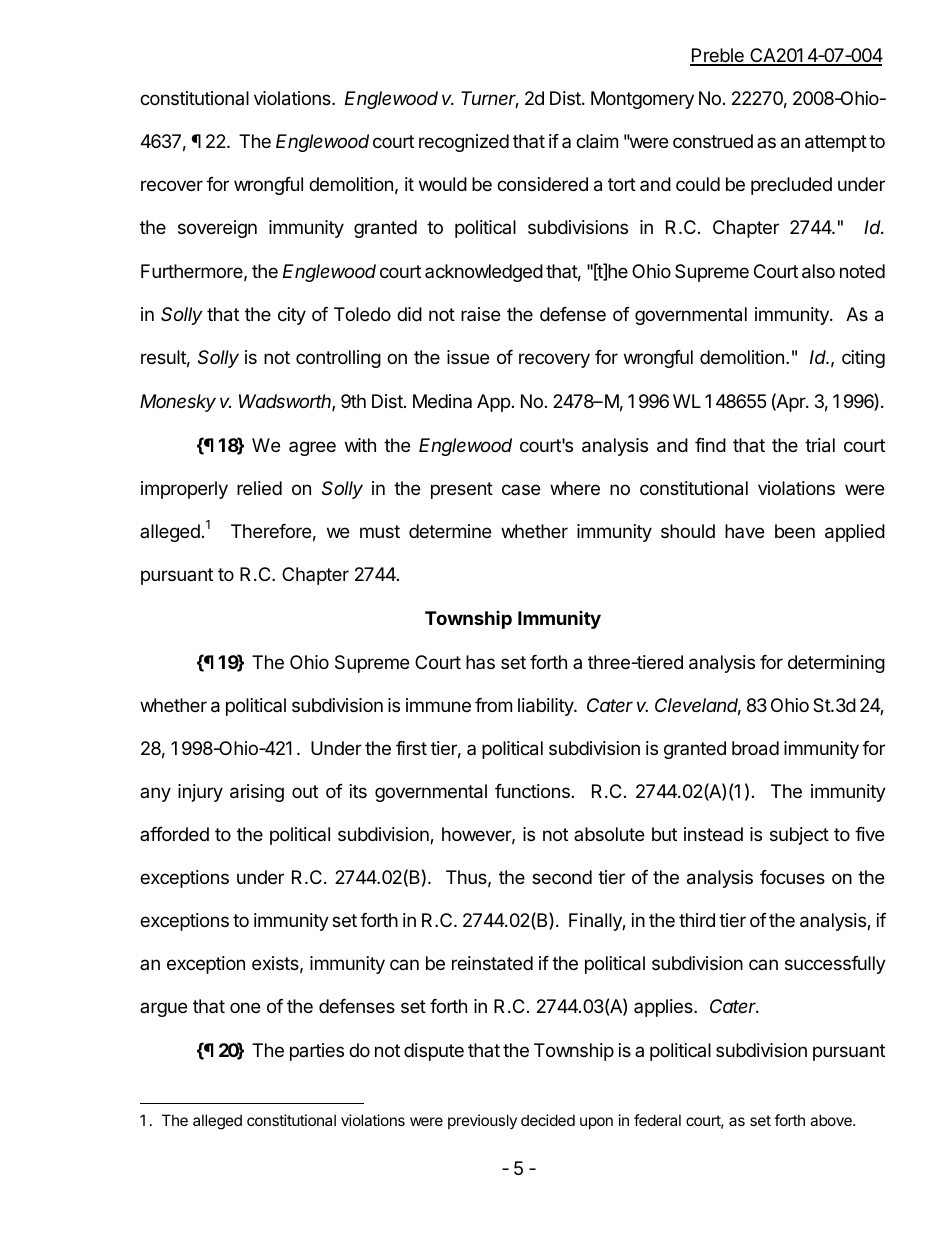 The height and width of the screenshot is (1233, 952). I want to click on parties, so click(317, 1052).
